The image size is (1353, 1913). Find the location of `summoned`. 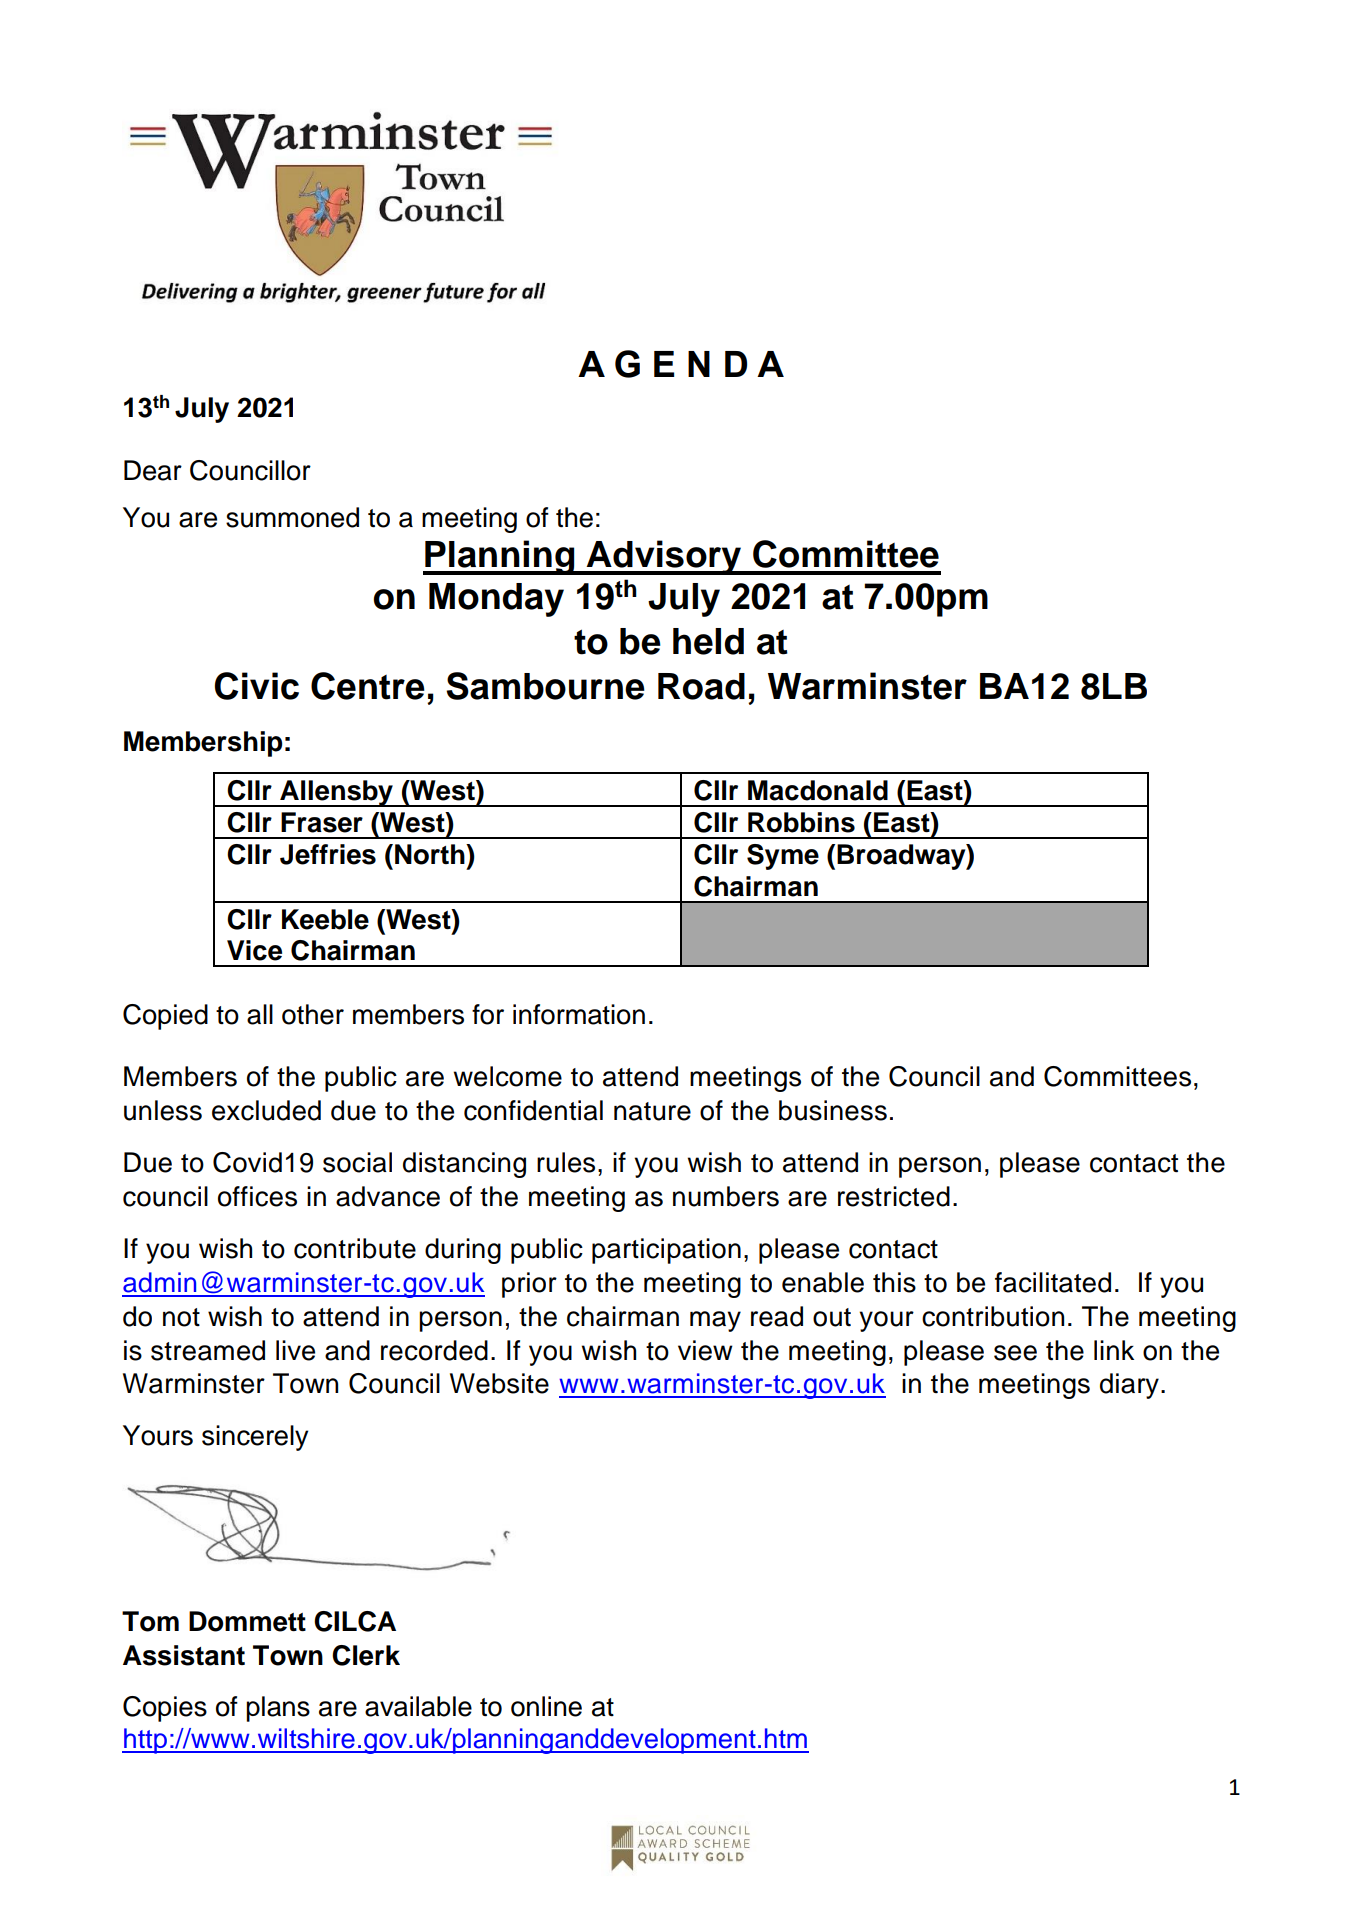

summoned is located at coordinates (292, 517).
